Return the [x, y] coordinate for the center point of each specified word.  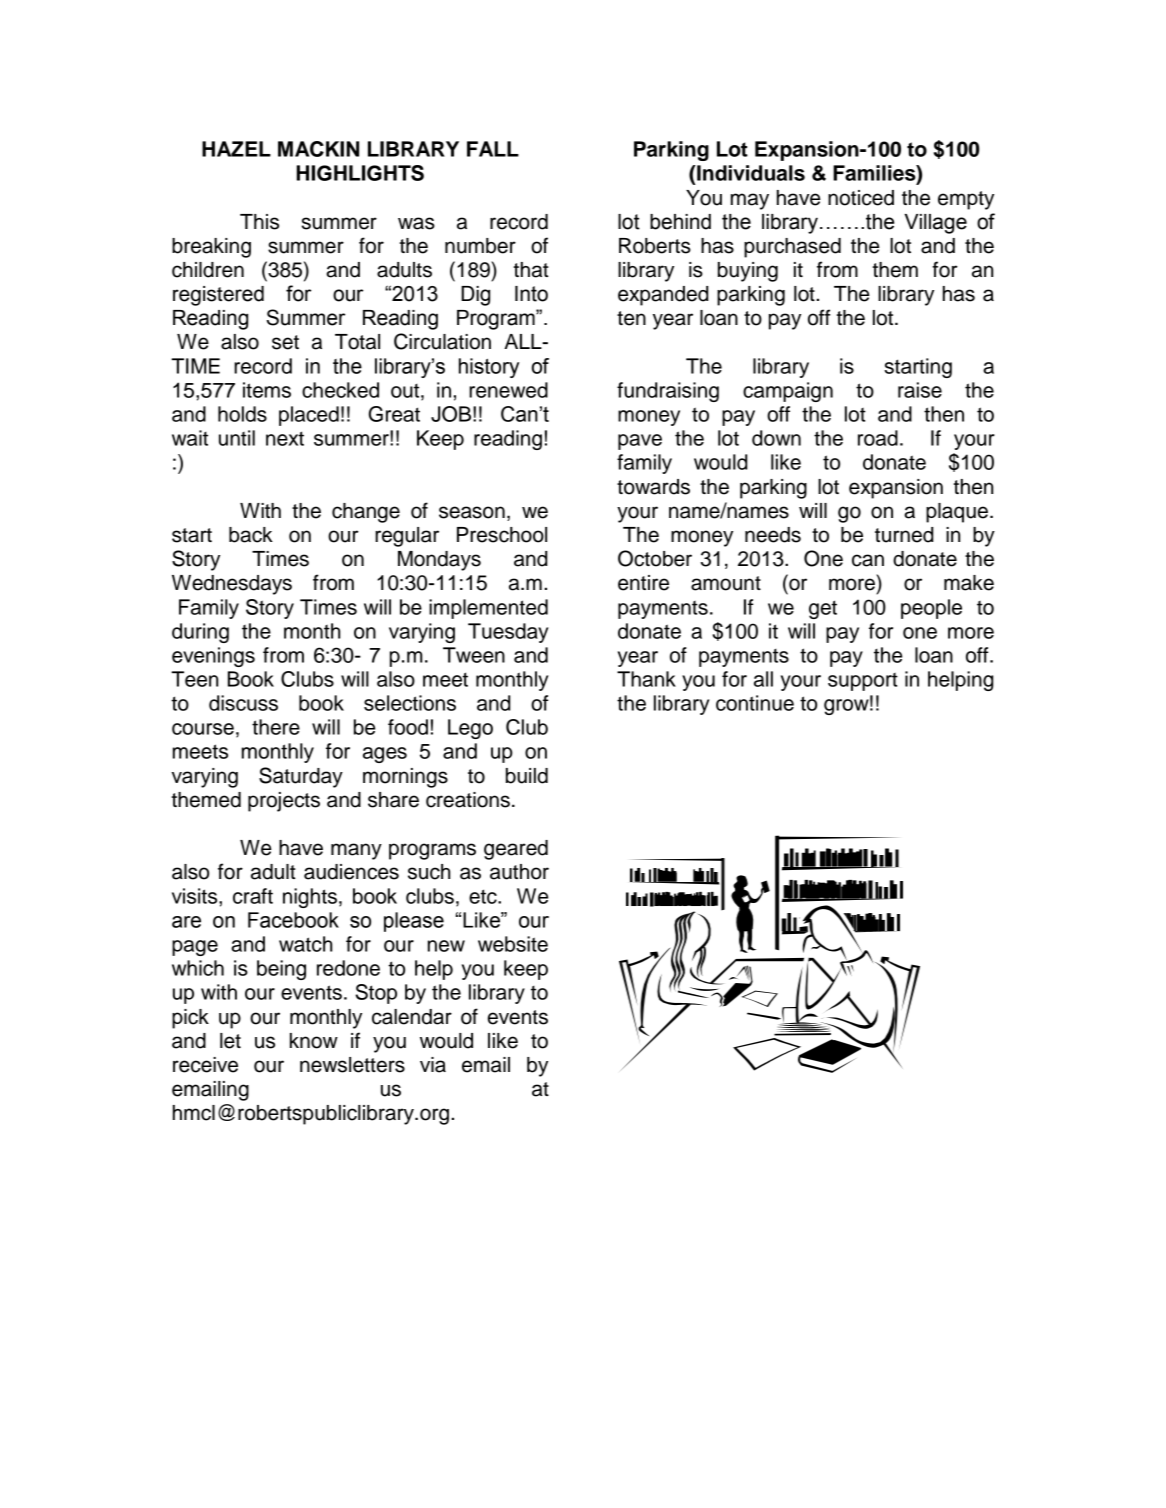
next [285, 438]
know [314, 1041]
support [863, 682]
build [527, 776]
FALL [493, 149]
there [276, 727]
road [878, 438]
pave [640, 442]
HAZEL [236, 149]
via [433, 1065]
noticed [861, 198]
